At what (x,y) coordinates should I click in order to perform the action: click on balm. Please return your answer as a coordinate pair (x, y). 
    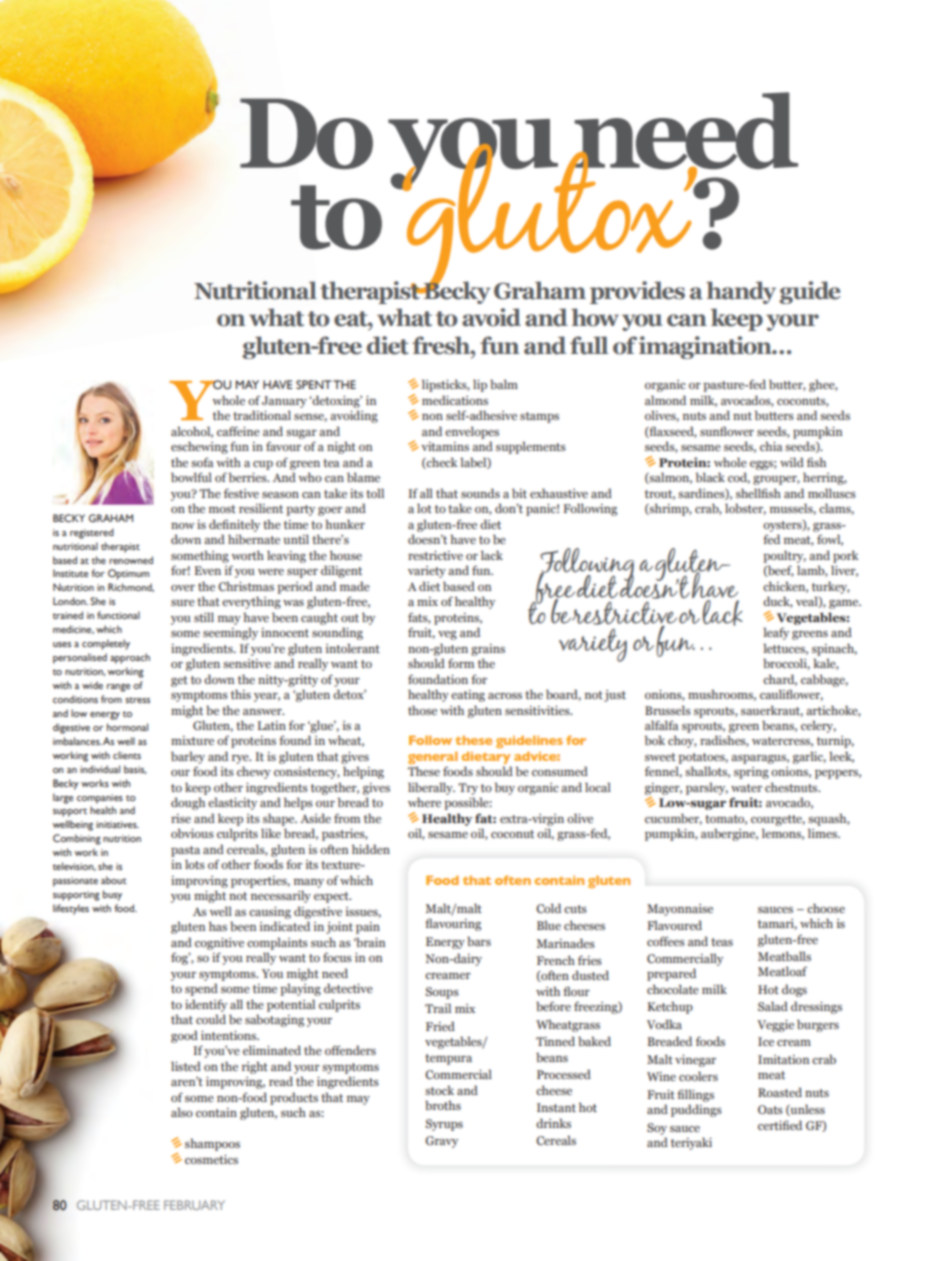
    Looking at the image, I should click on (504, 384).
